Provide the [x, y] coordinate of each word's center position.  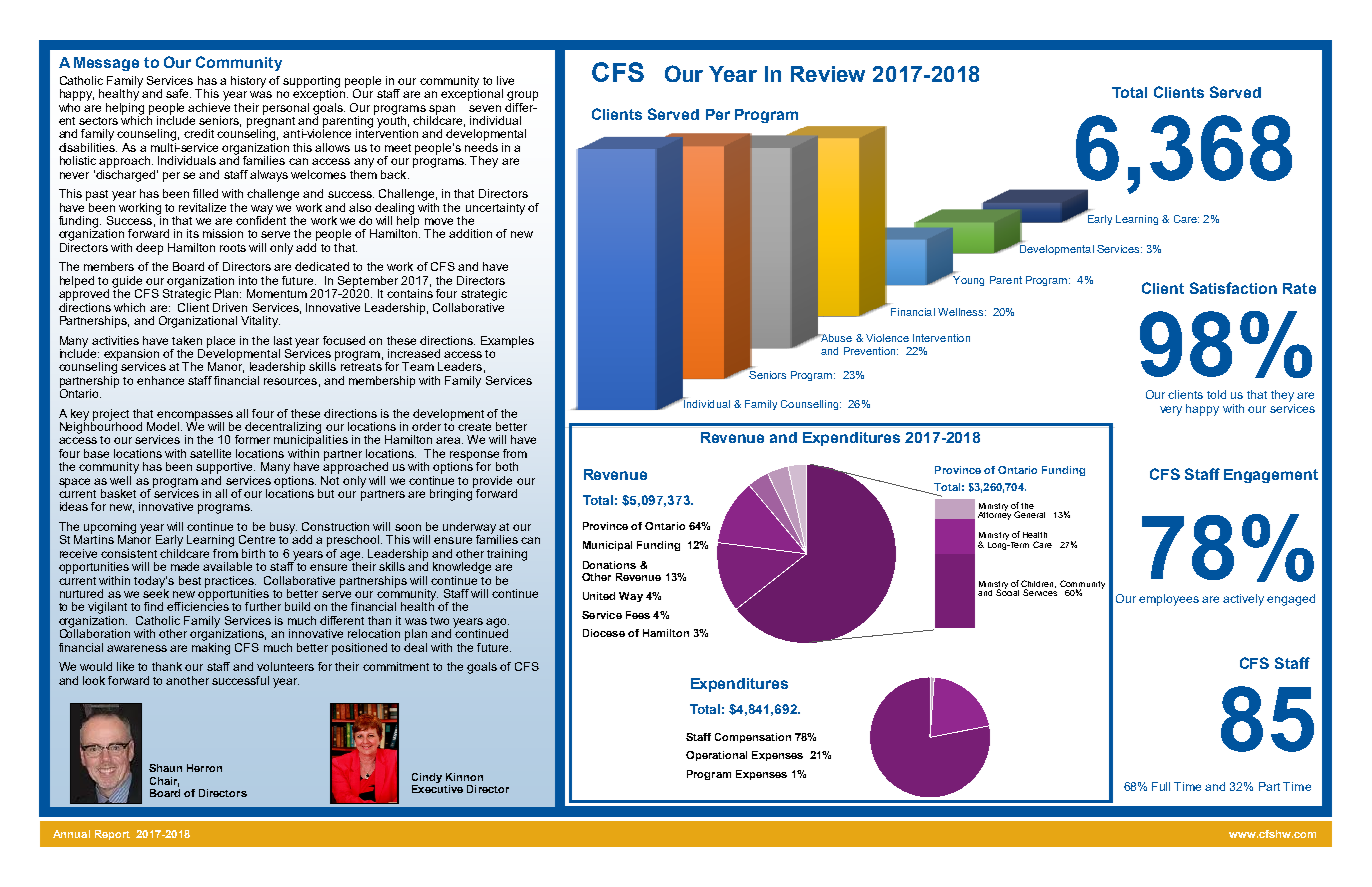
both [507, 466]
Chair [164, 782]
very [1171, 411]
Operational [716, 756]
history [248, 82]
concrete [1163, 220]
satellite [210, 453]
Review [828, 74]
